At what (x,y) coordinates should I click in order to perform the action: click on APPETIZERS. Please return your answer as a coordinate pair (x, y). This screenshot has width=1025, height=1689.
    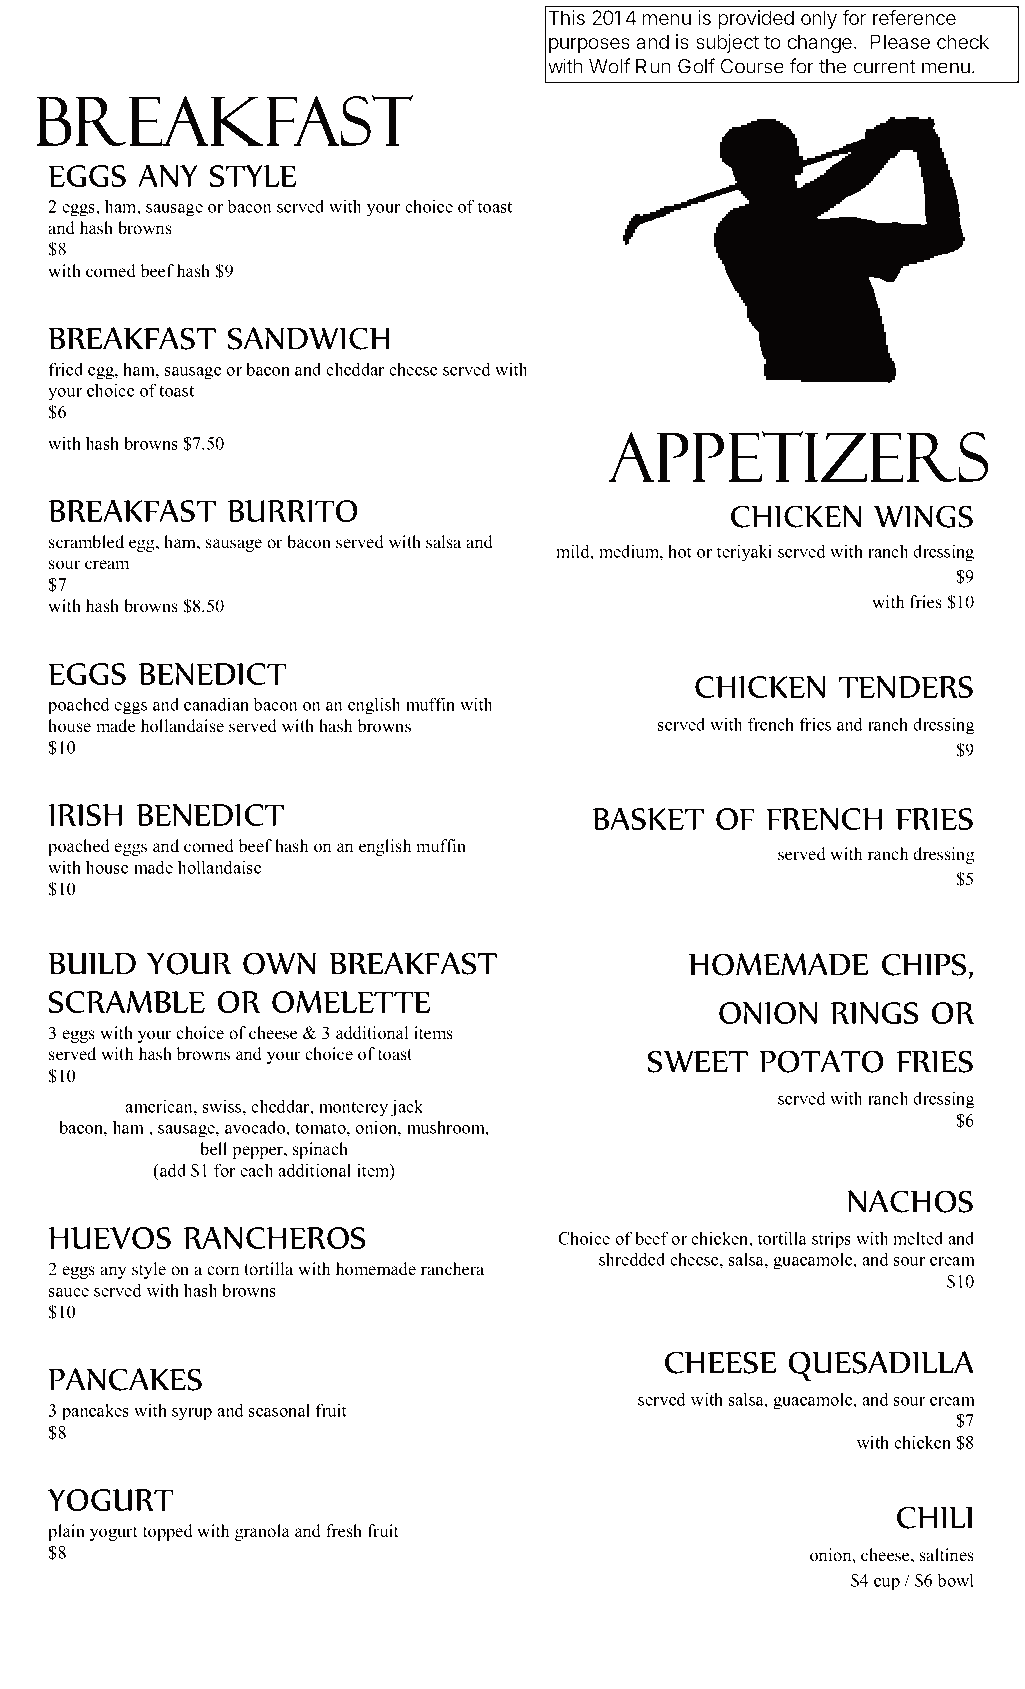
    Looking at the image, I should click on (798, 456).
